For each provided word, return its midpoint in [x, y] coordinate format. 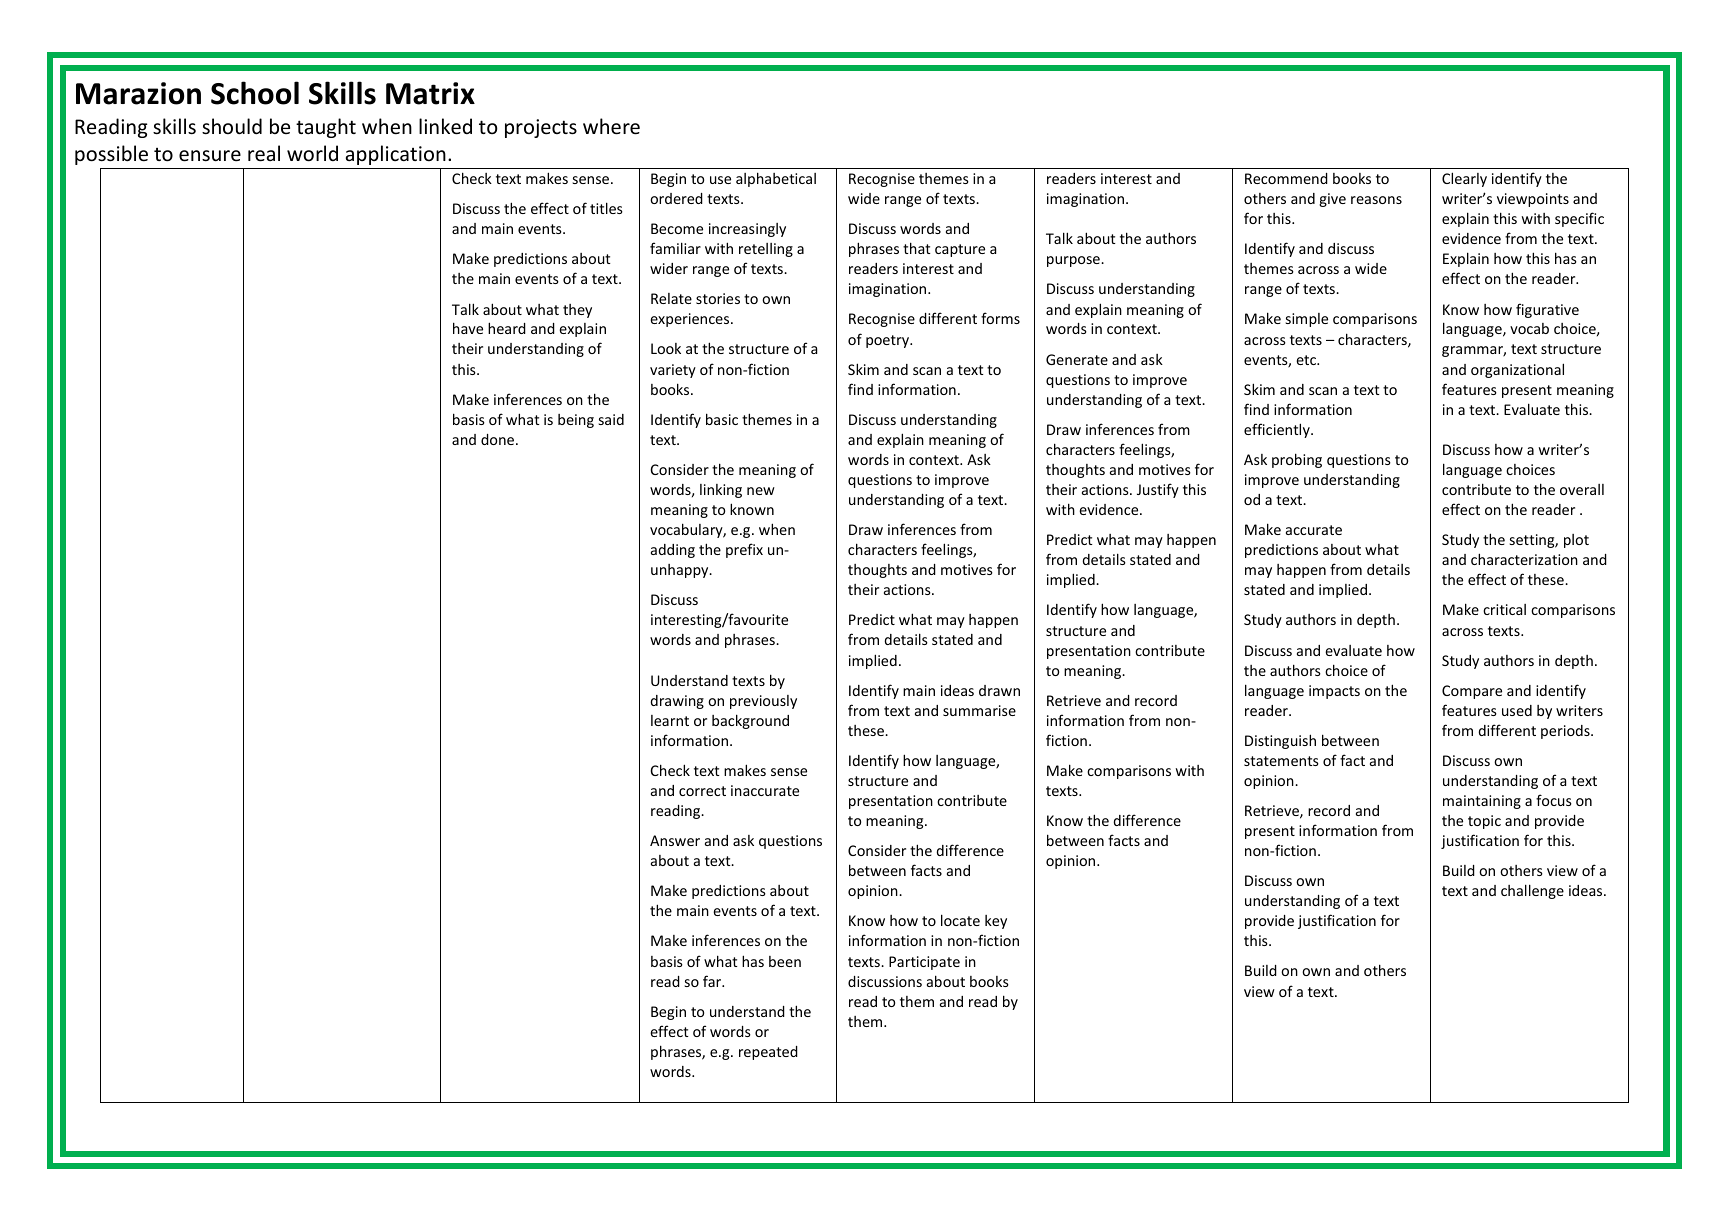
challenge [1532, 891]
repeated [768, 1053]
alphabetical [776, 179]
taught [326, 128]
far [713, 981]
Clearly [1464, 179]
